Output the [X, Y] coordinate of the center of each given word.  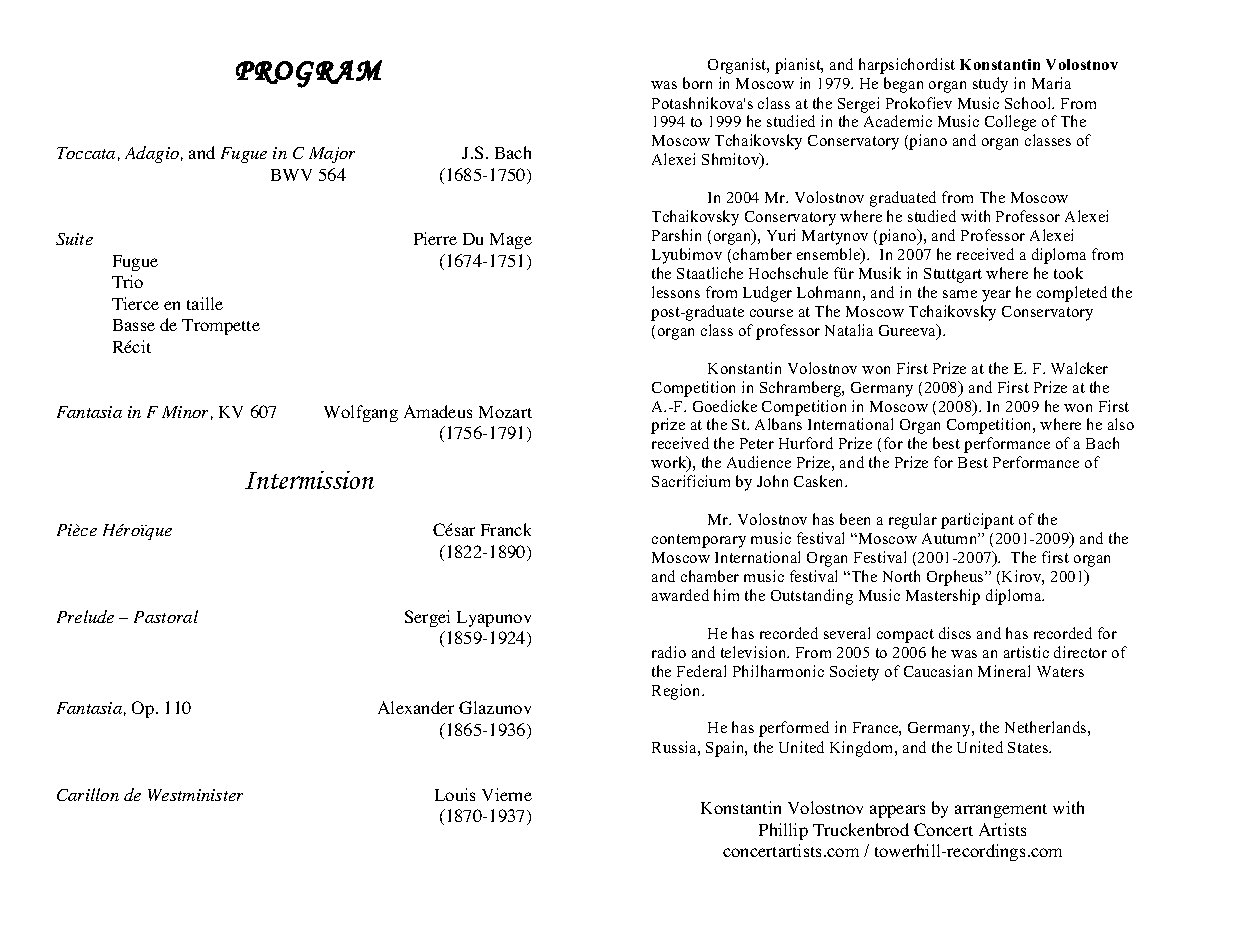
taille [205, 303]
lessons [676, 292]
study [990, 85]
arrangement [1001, 811]
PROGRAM [309, 74]
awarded [680, 595]
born [697, 83]
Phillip [783, 831]
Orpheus [956, 578]
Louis [455, 794]
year [996, 296]
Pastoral [166, 616]
